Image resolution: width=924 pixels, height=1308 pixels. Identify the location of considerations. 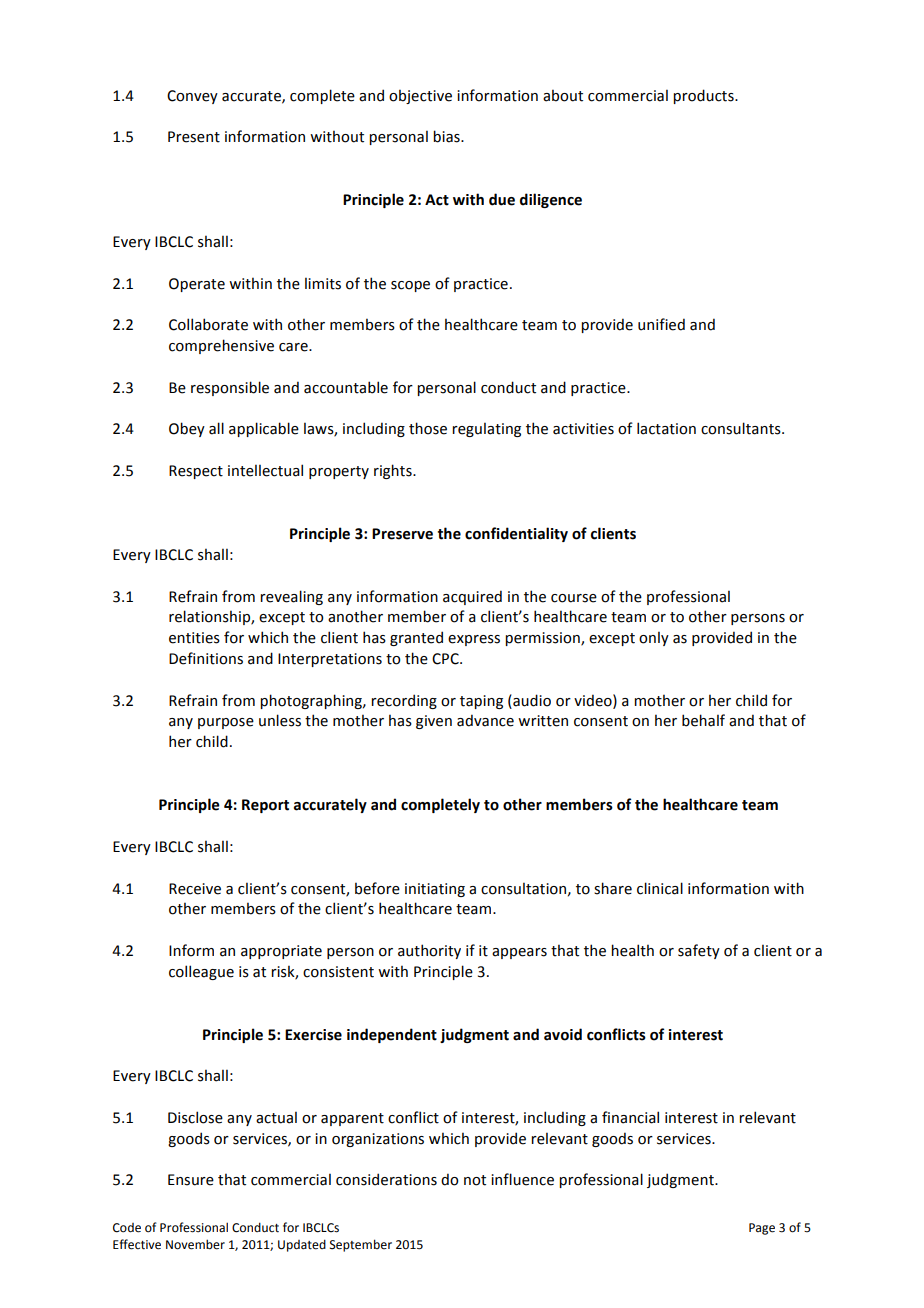
(386, 1179).
